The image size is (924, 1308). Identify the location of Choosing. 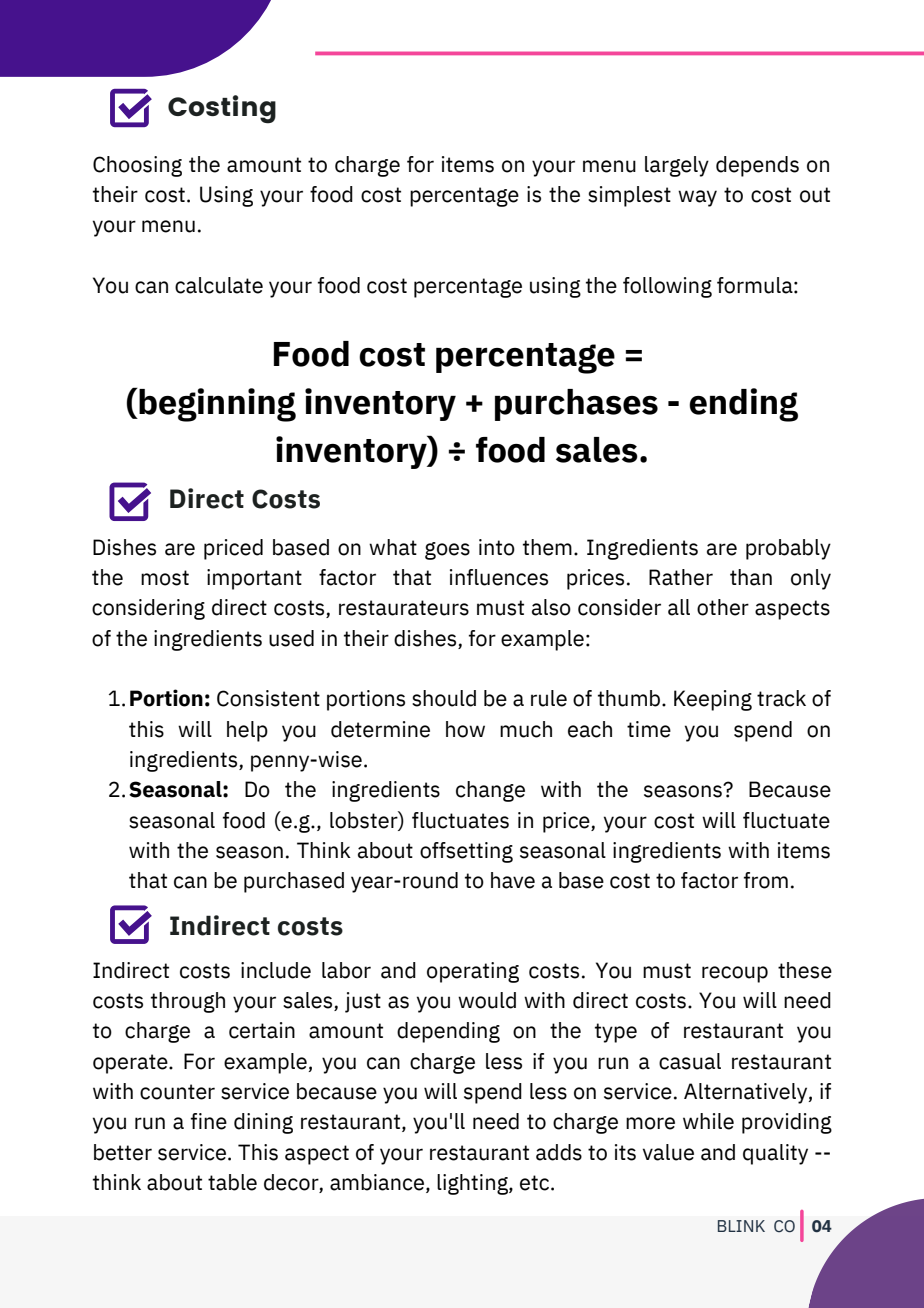
(137, 166).
